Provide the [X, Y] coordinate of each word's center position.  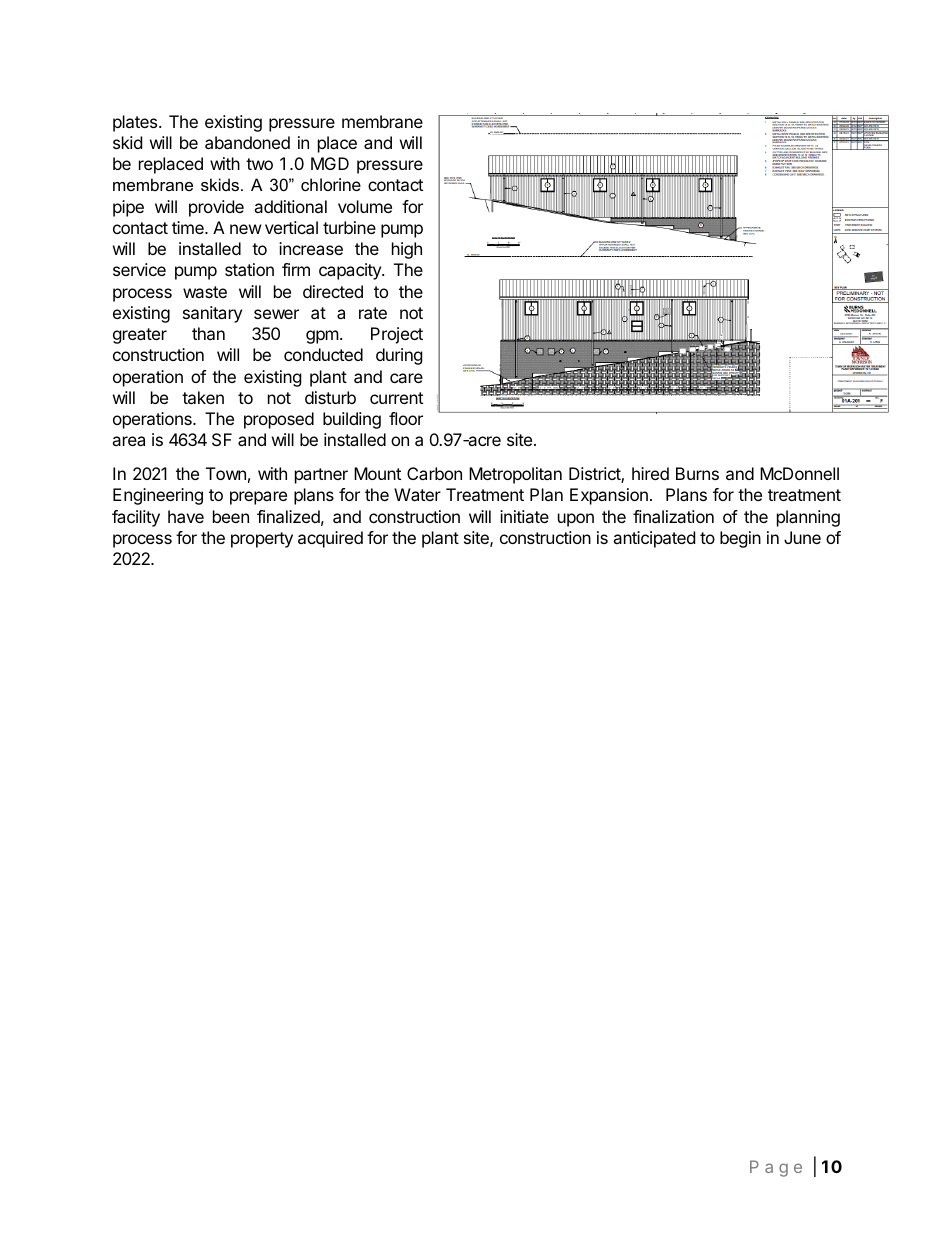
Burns [697, 473]
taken [203, 397]
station [249, 269]
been [231, 516]
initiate [524, 516]
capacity [351, 271]
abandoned [247, 142]
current [396, 398]
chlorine [331, 184]
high [407, 250]
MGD [330, 163]
